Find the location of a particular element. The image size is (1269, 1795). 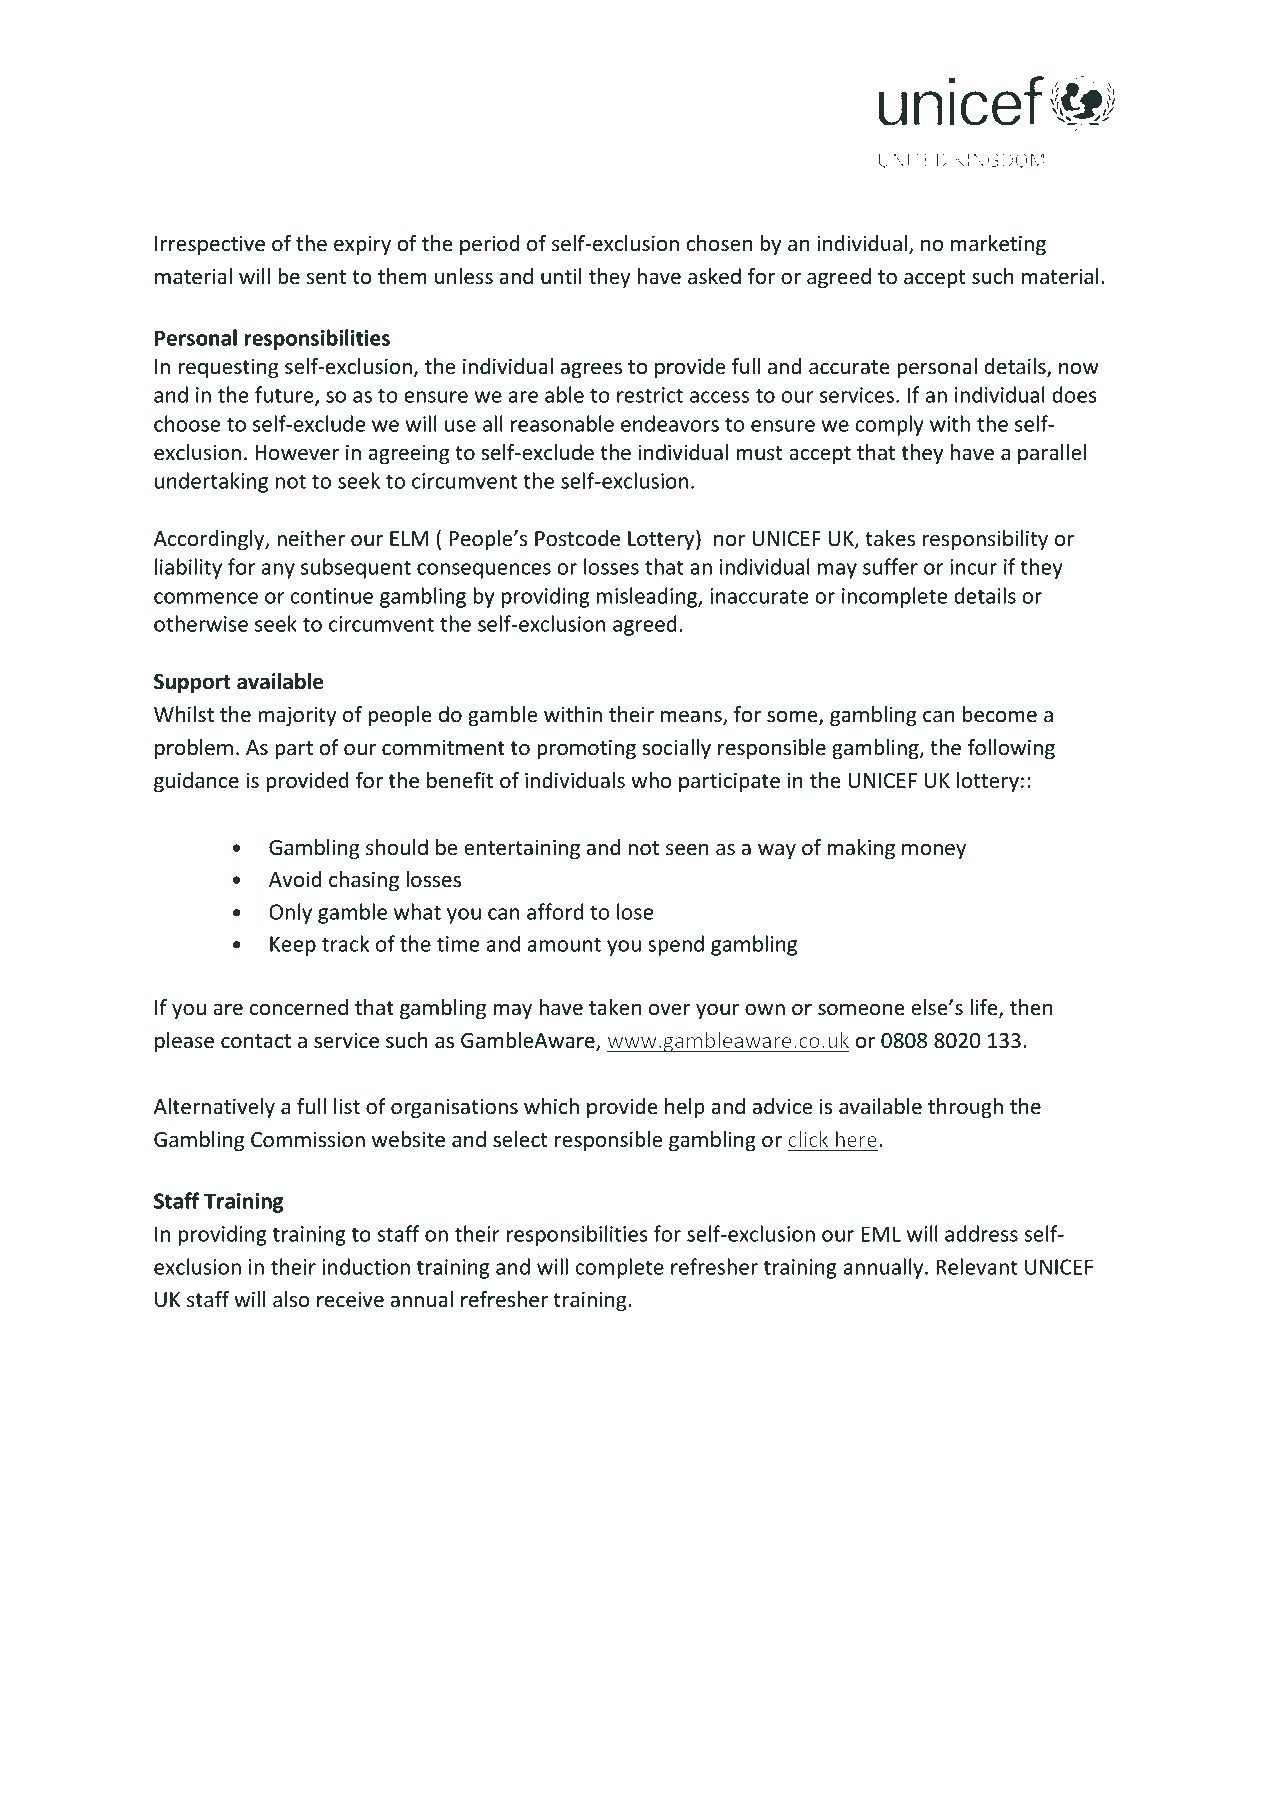

select is located at coordinates (520, 1139).
